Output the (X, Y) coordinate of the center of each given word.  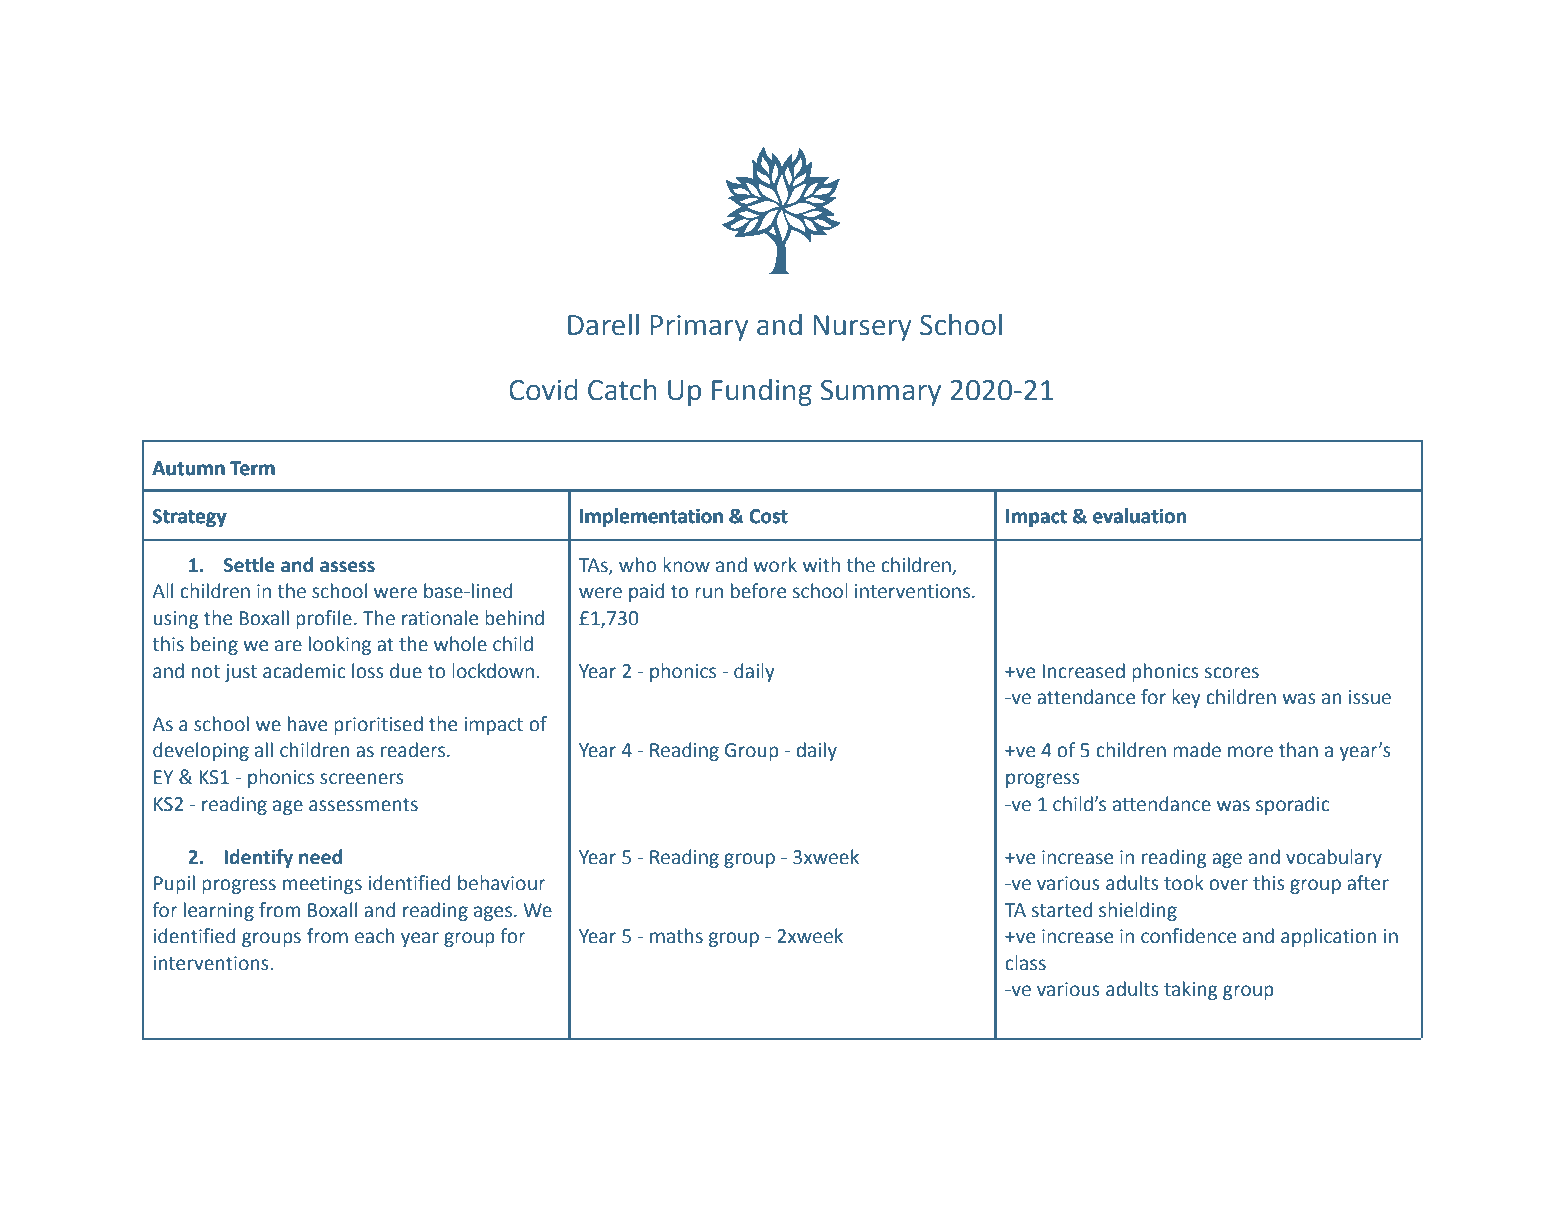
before (758, 591)
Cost (768, 516)
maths (676, 936)
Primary (699, 328)
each (374, 936)
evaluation (1139, 516)
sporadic (1292, 805)
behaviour (502, 883)
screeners (362, 779)
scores (1232, 673)
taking (1191, 990)
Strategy (190, 518)
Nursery (862, 328)
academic (304, 671)
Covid (543, 390)
